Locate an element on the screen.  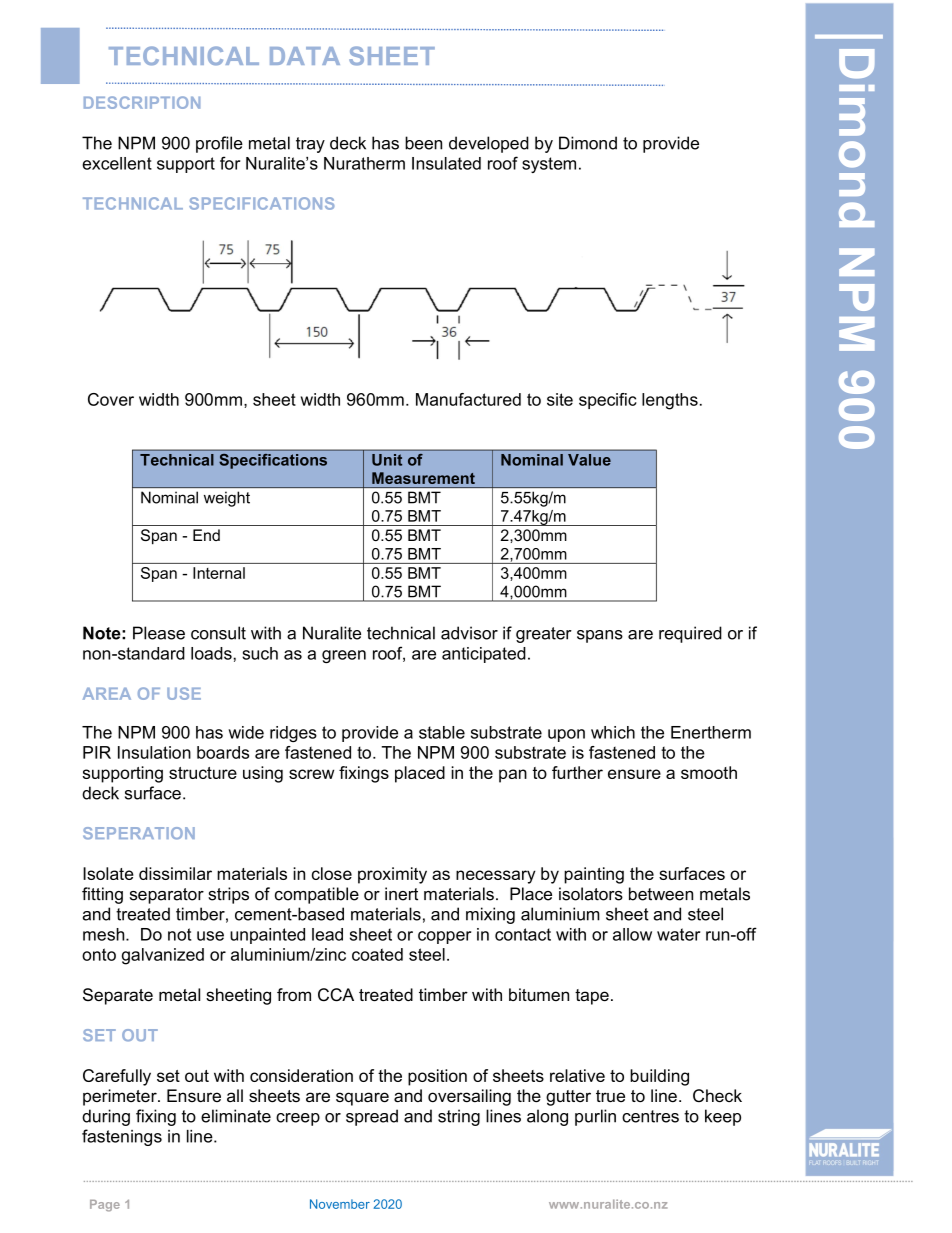
separator is located at coordinates (167, 896).
